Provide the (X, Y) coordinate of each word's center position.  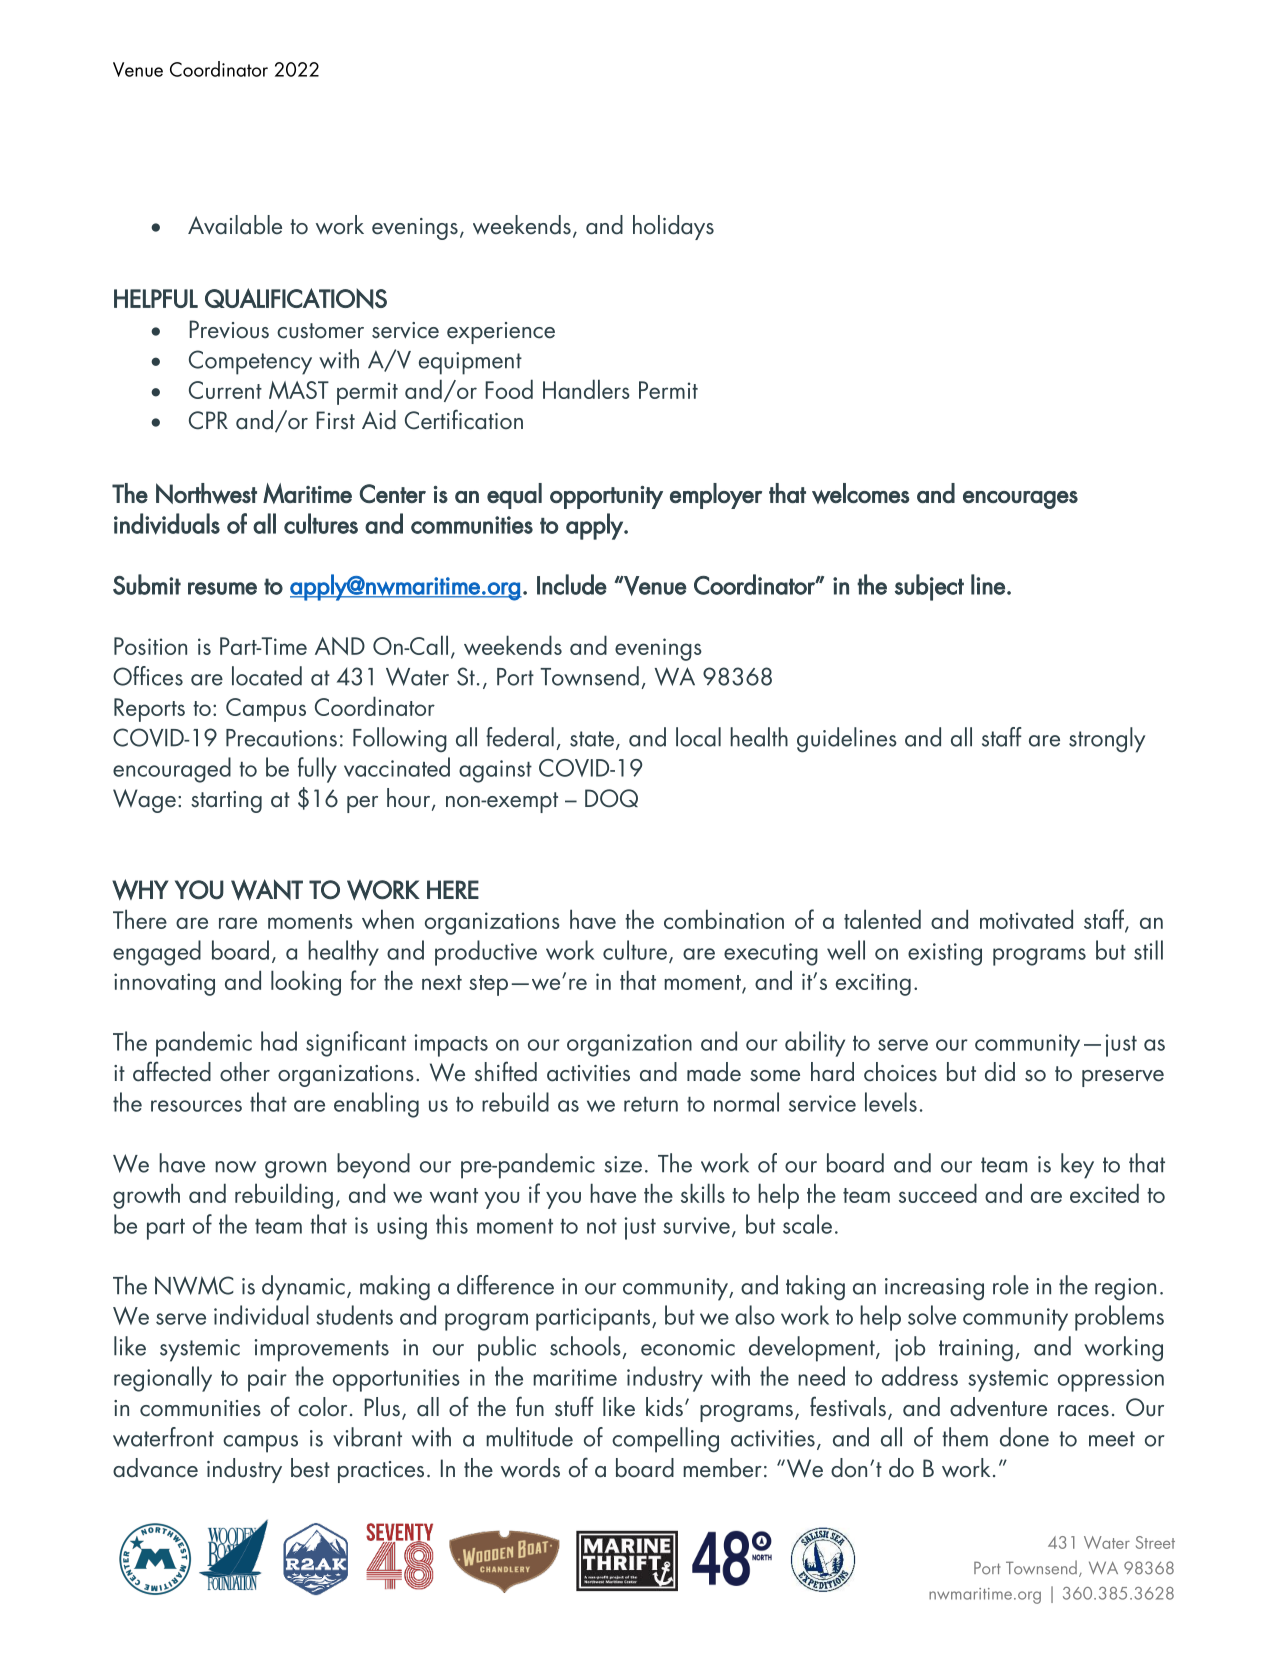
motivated (1026, 919)
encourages (1020, 500)
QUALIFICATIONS (296, 298)
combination (724, 919)
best (310, 1468)
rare (238, 923)
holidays (673, 227)
